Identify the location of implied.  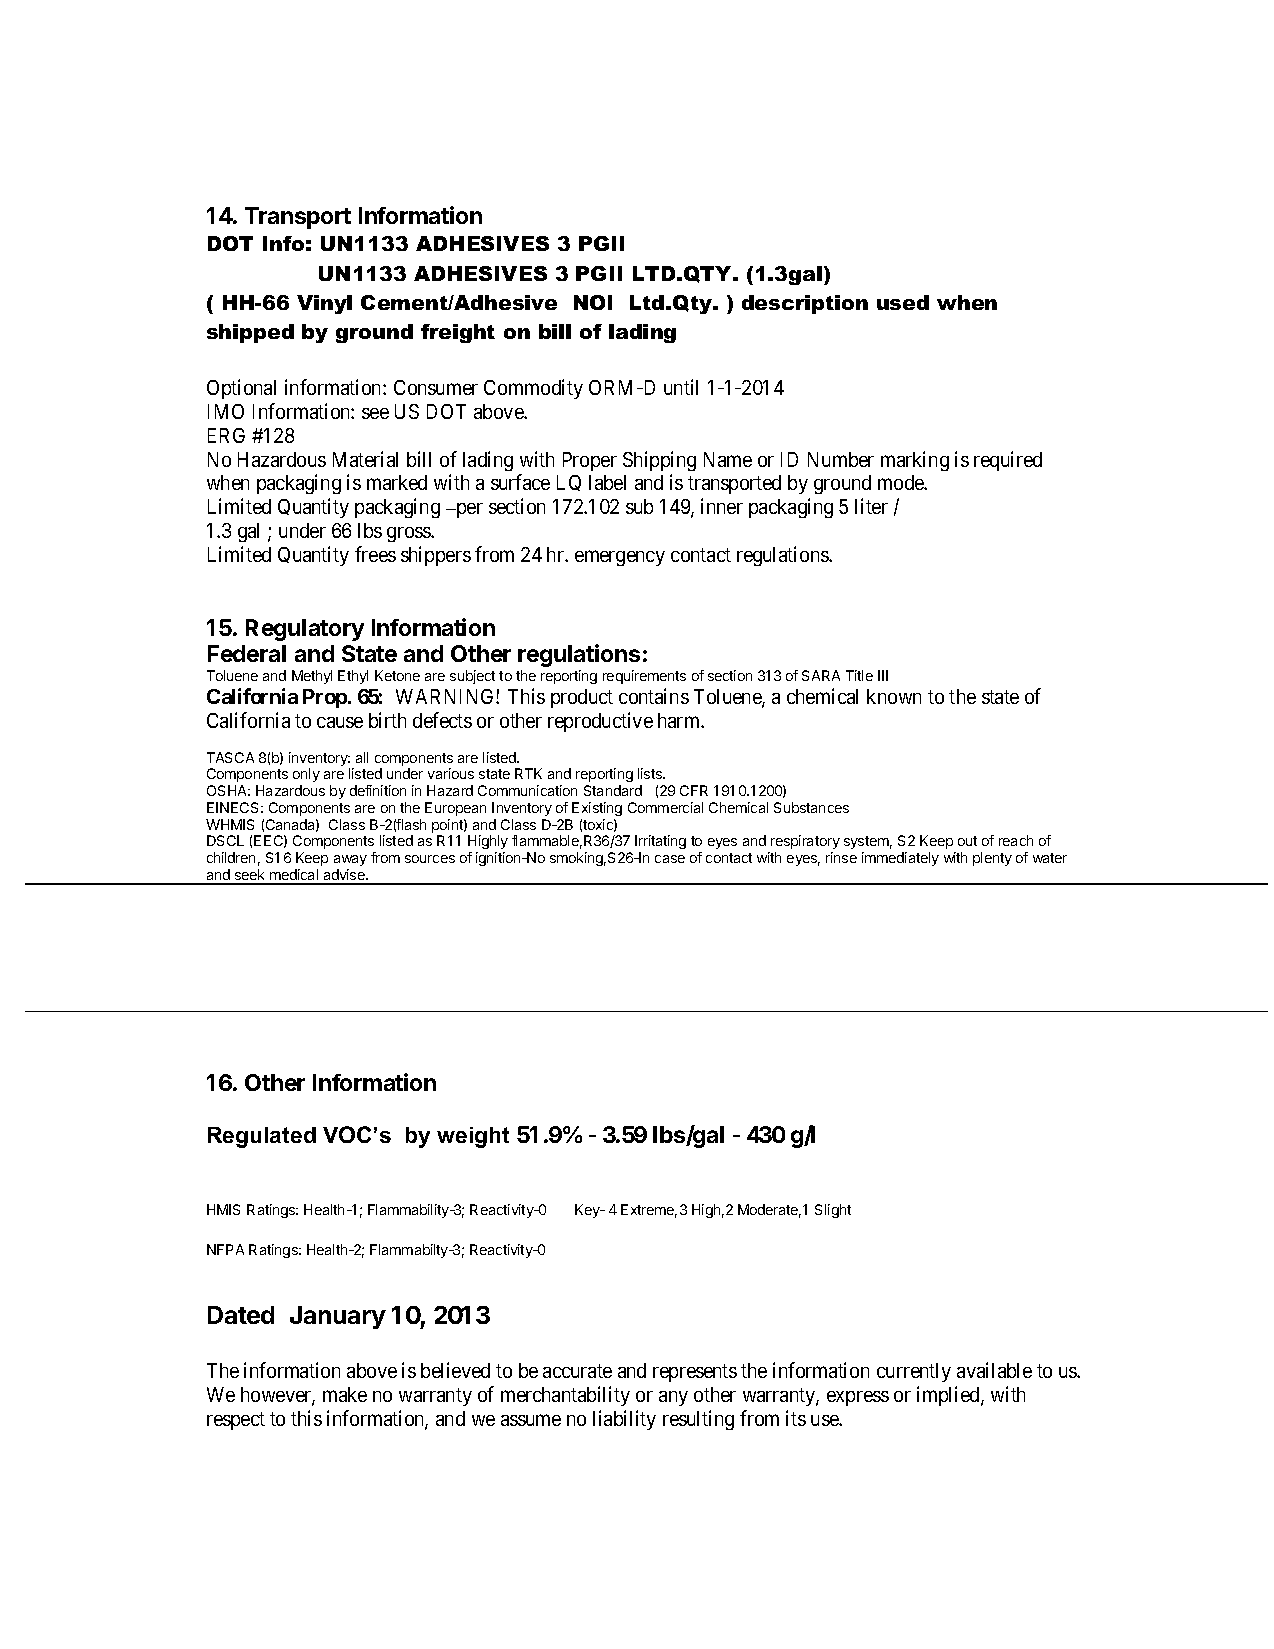
(949, 1396).
